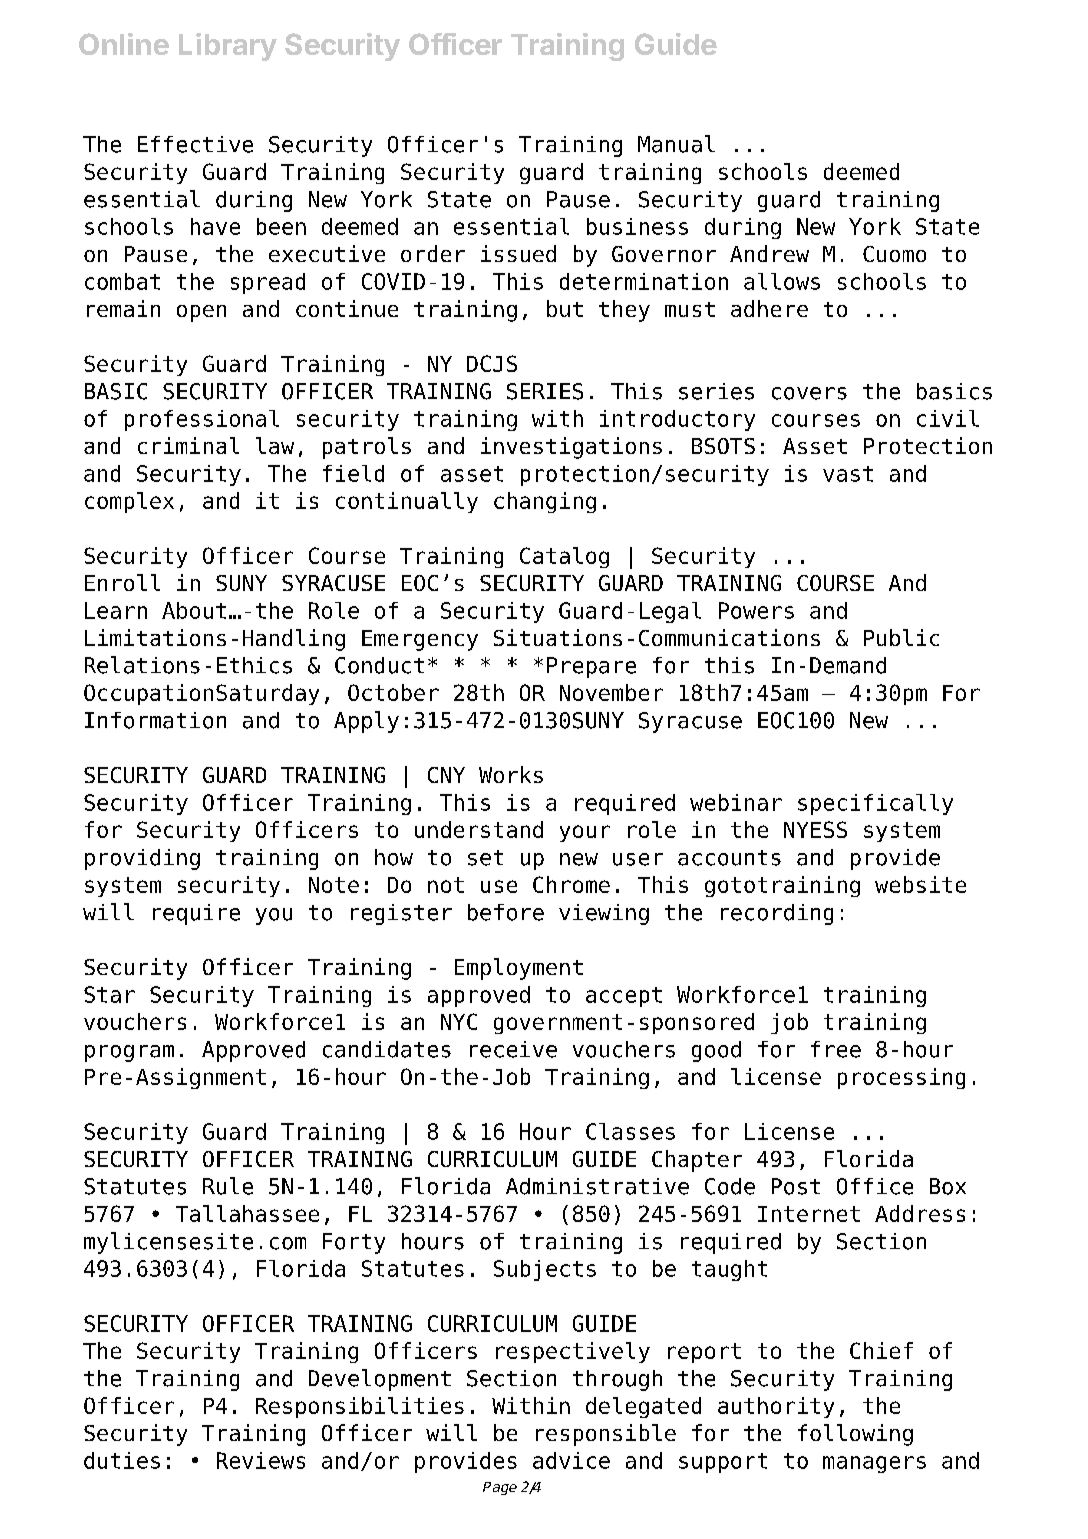 The image size is (1088, 1539). I want to click on Manual, so click(676, 144).
